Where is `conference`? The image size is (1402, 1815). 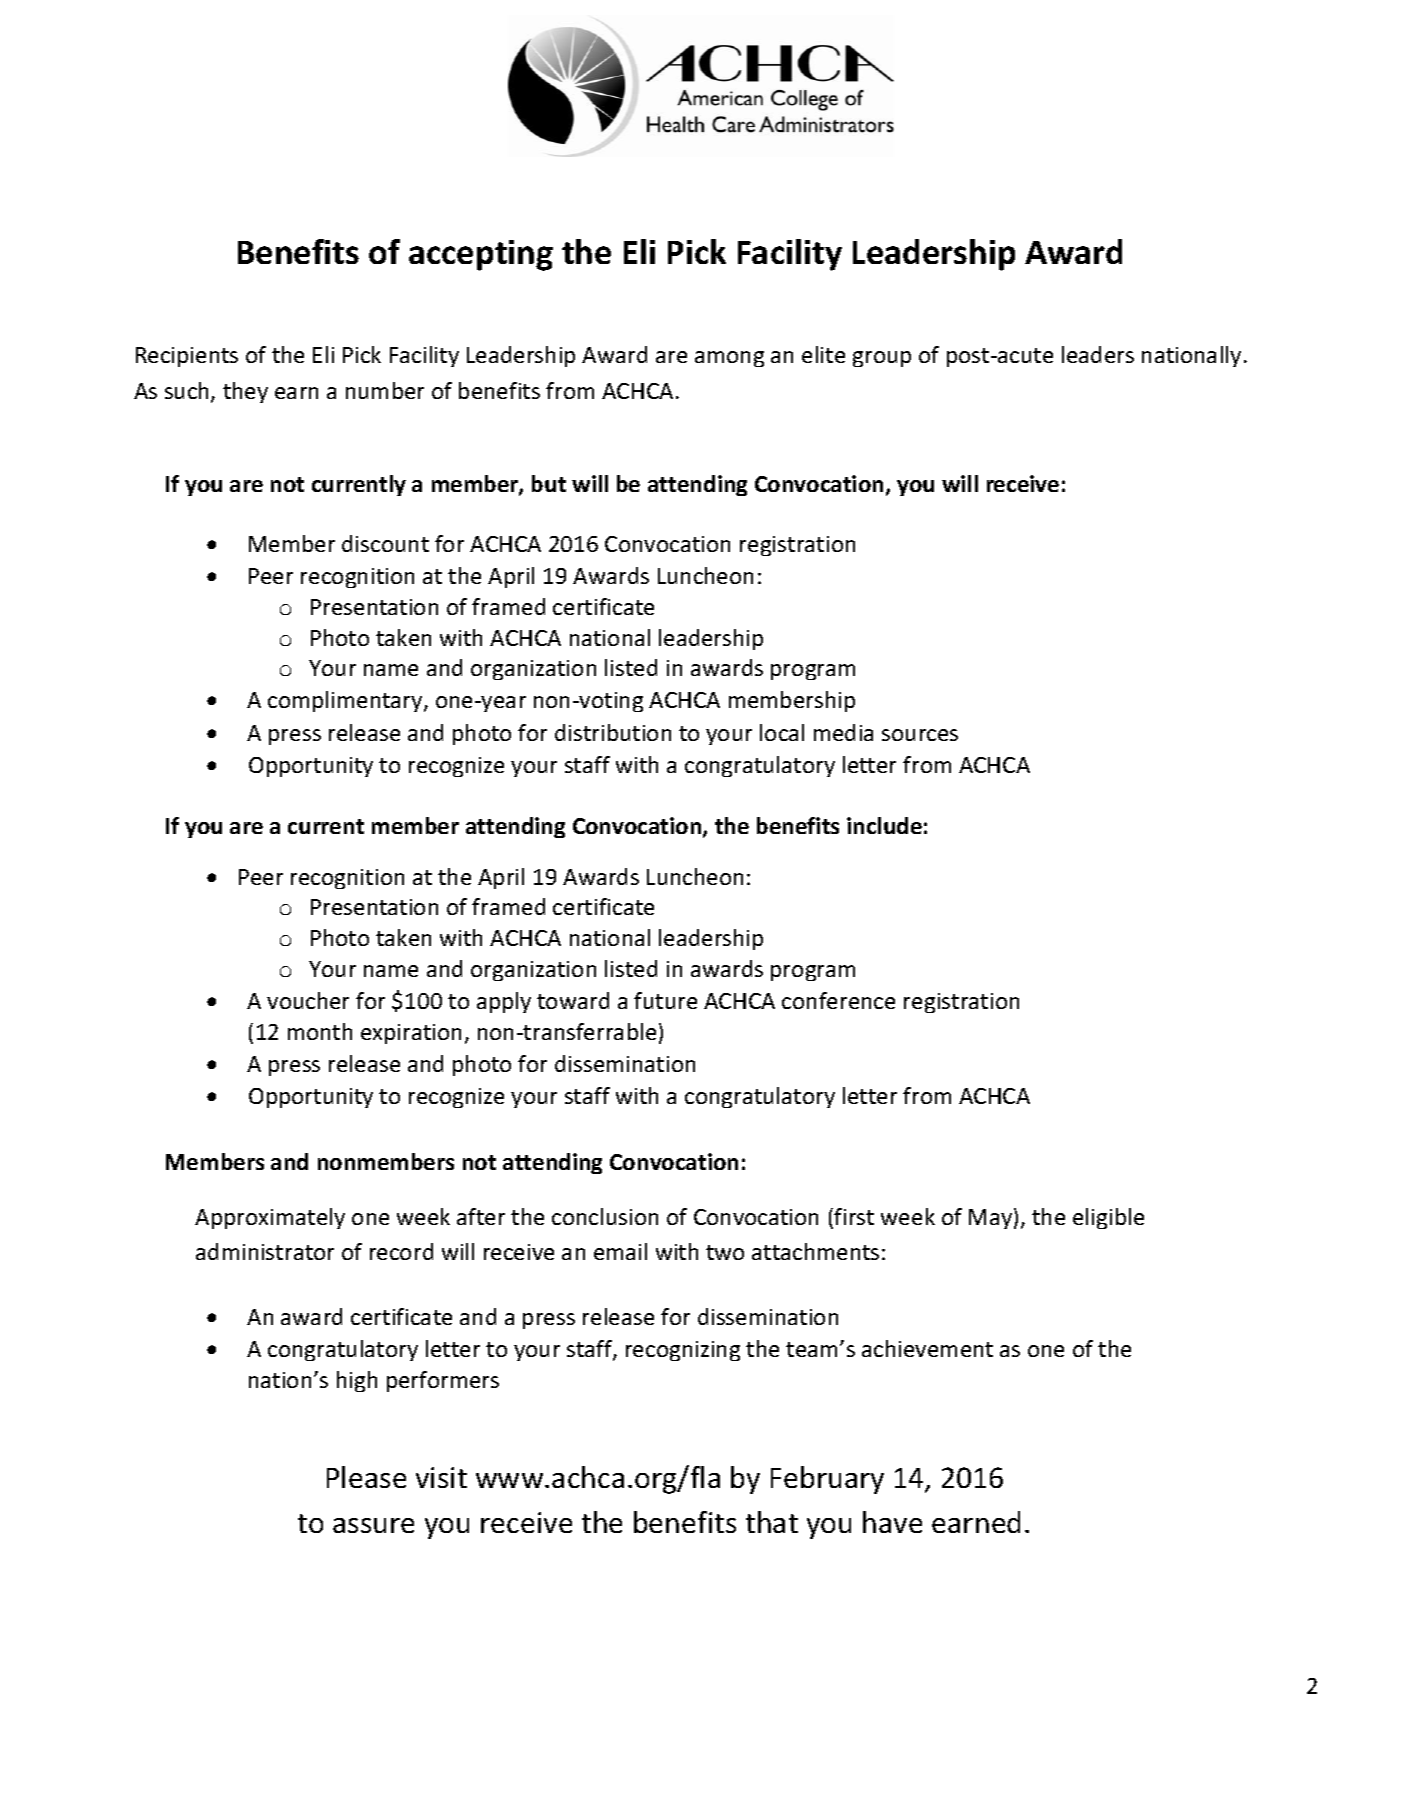 conference is located at coordinates (838, 1000).
